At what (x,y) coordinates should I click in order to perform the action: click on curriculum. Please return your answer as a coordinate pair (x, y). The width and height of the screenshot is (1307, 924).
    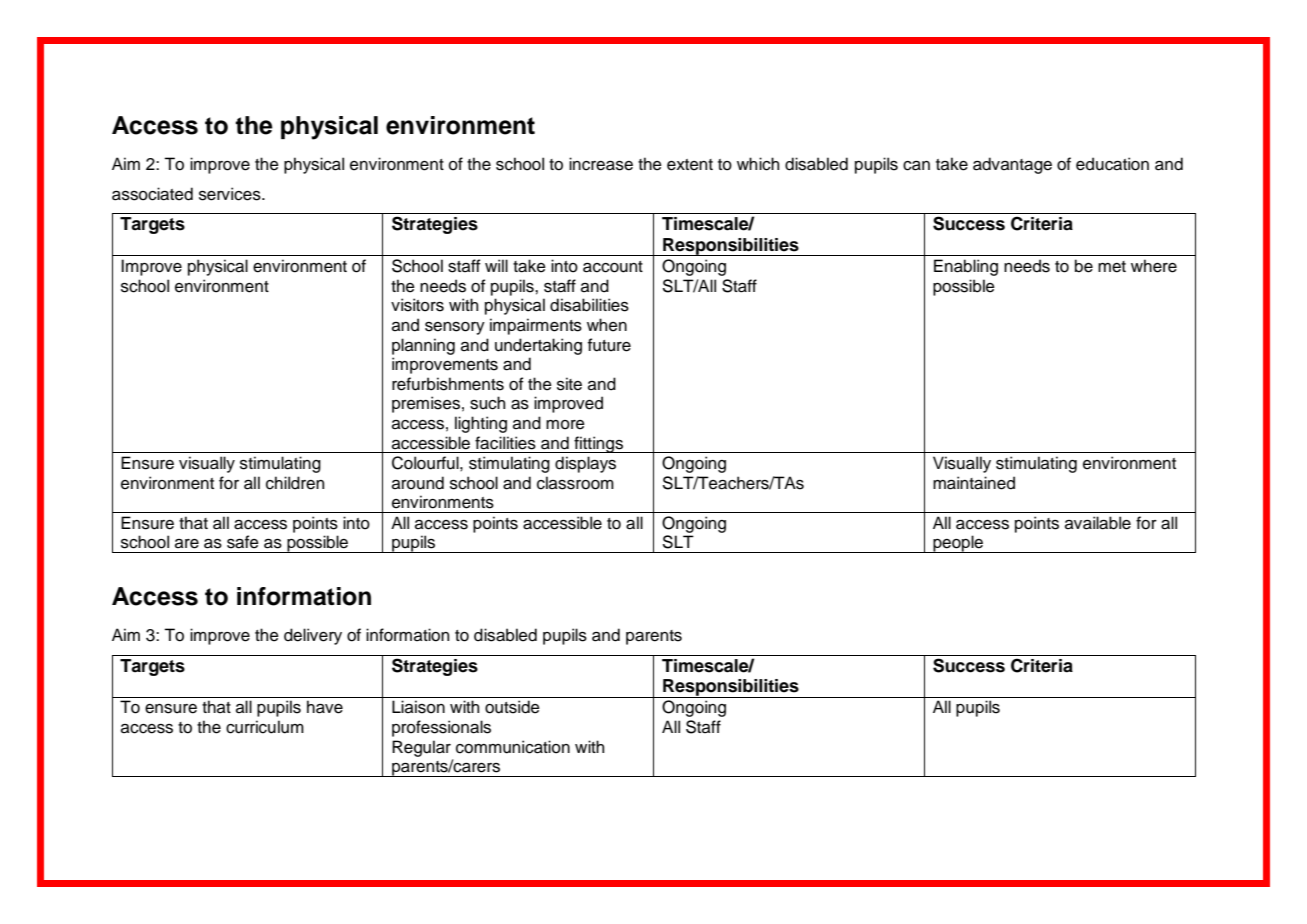
    Looking at the image, I should click on (265, 727).
